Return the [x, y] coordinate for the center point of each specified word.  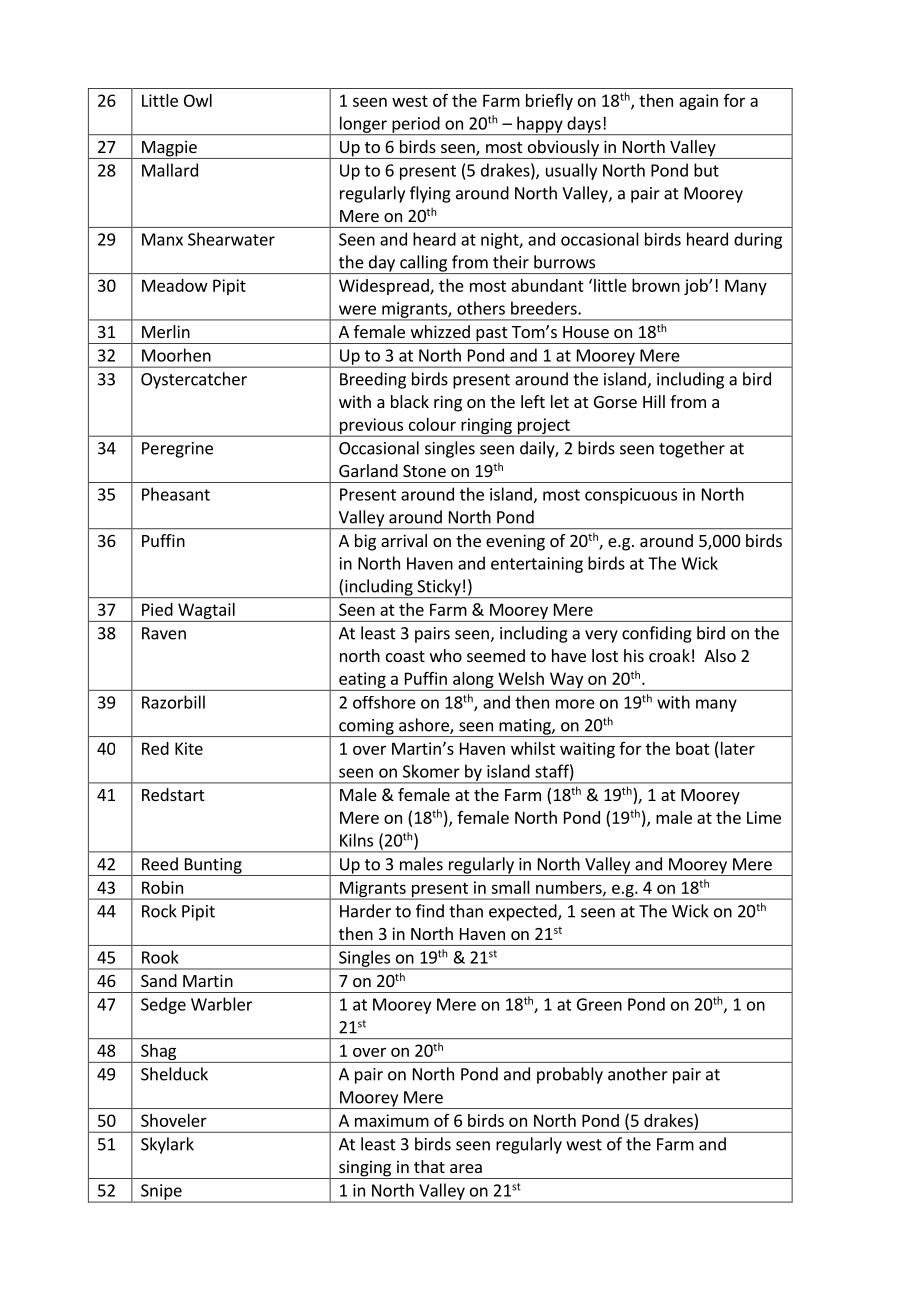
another [638, 1074]
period [416, 125]
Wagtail [206, 612]
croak [669, 655]
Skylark [167, 1145]
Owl [198, 100]
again [698, 102]
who [446, 655]
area [466, 1168]
